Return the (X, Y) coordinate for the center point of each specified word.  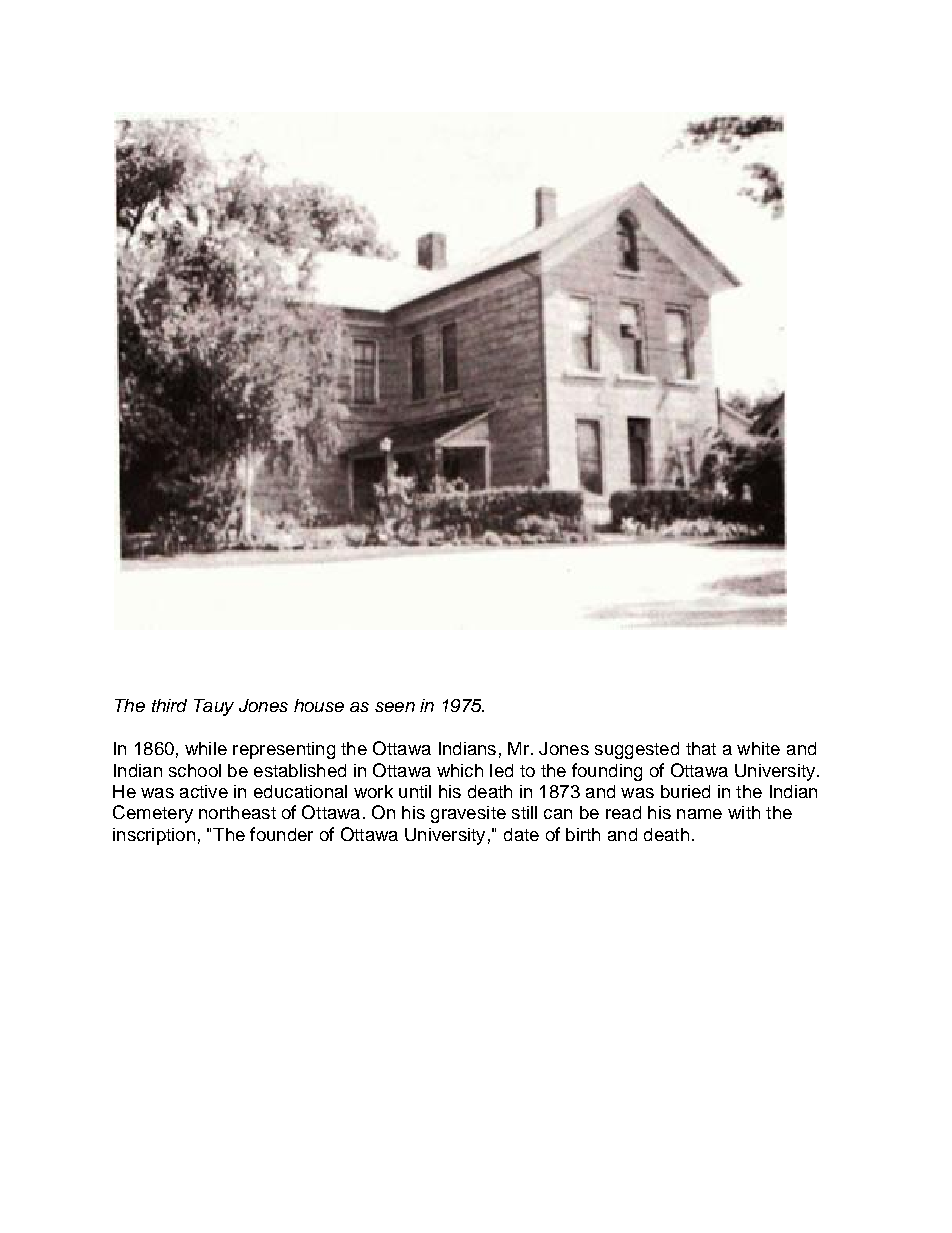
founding (607, 772)
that (701, 748)
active (204, 791)
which (460, 770)
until (415, 791)
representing (284, 750)
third (169, 705)
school (195, 770)
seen (395, 707)
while (206, 748)
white (758, 748)
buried (685, 791)
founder (281, 834)
